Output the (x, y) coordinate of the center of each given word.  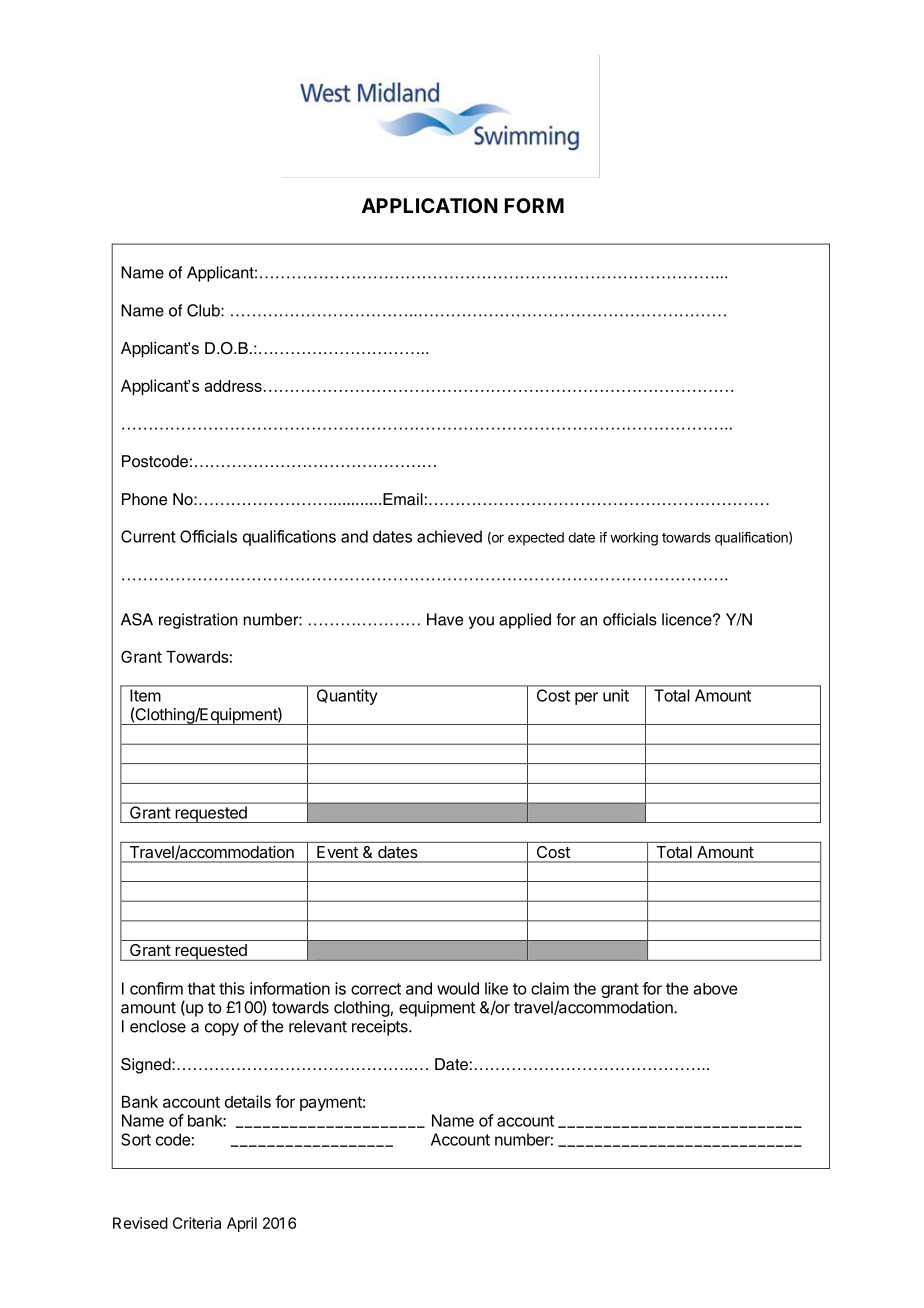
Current (148, 536)
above (715, 989)
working (634, 539)
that (201, 988)
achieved (449, 536)
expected (536, 539)
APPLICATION (430, 205)
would (458, 988)
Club (204, 310)
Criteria (197, 1223)
